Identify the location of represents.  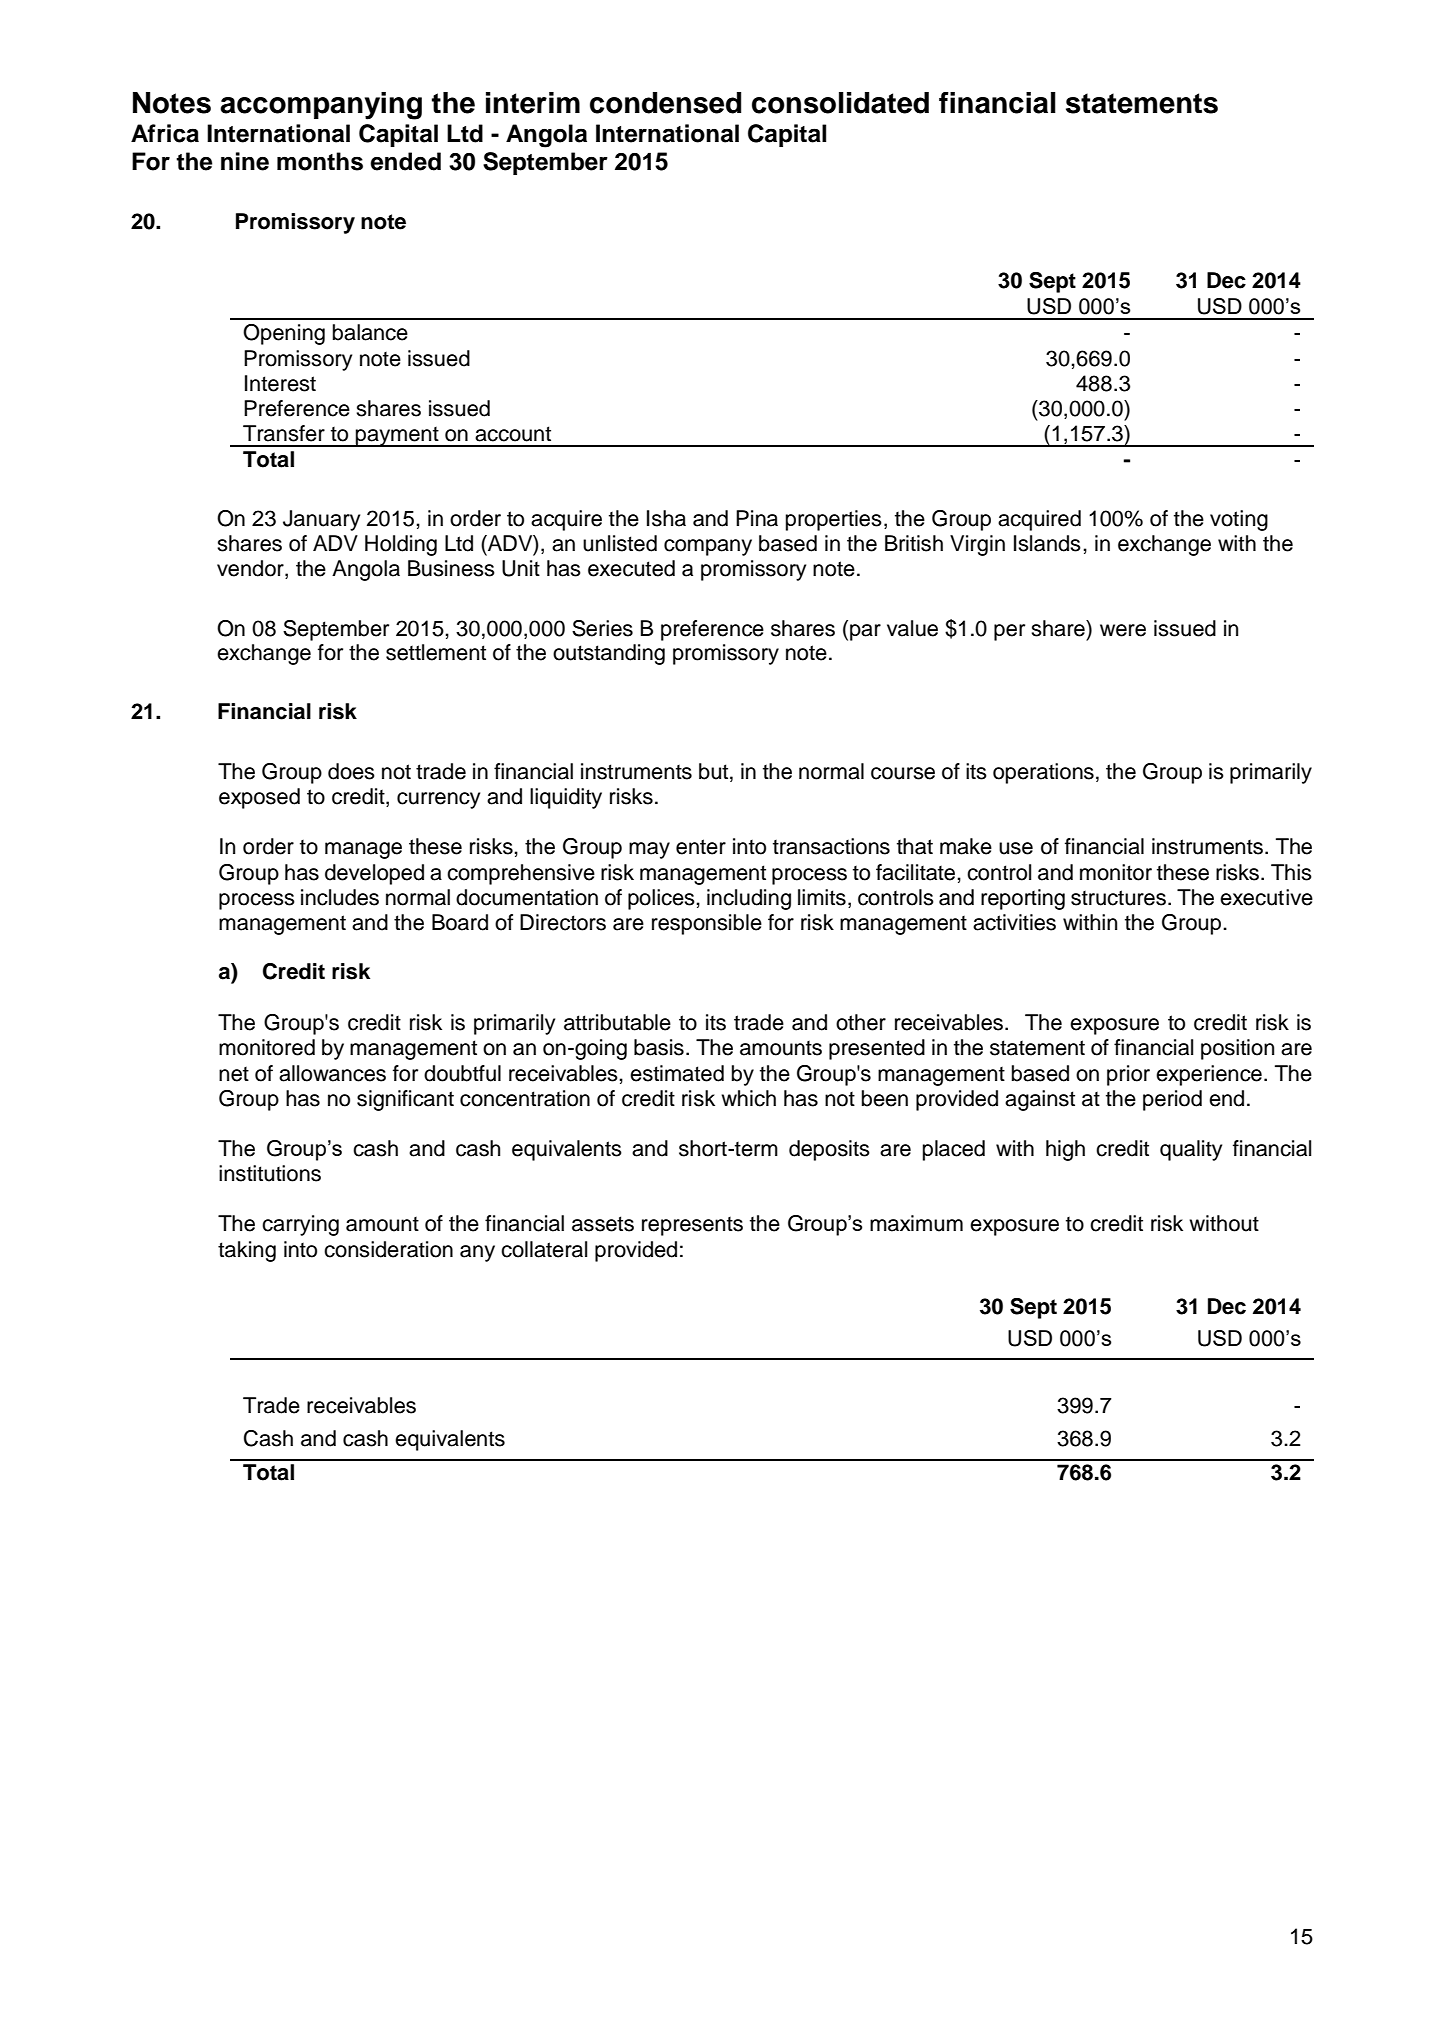
(692, 1226).
